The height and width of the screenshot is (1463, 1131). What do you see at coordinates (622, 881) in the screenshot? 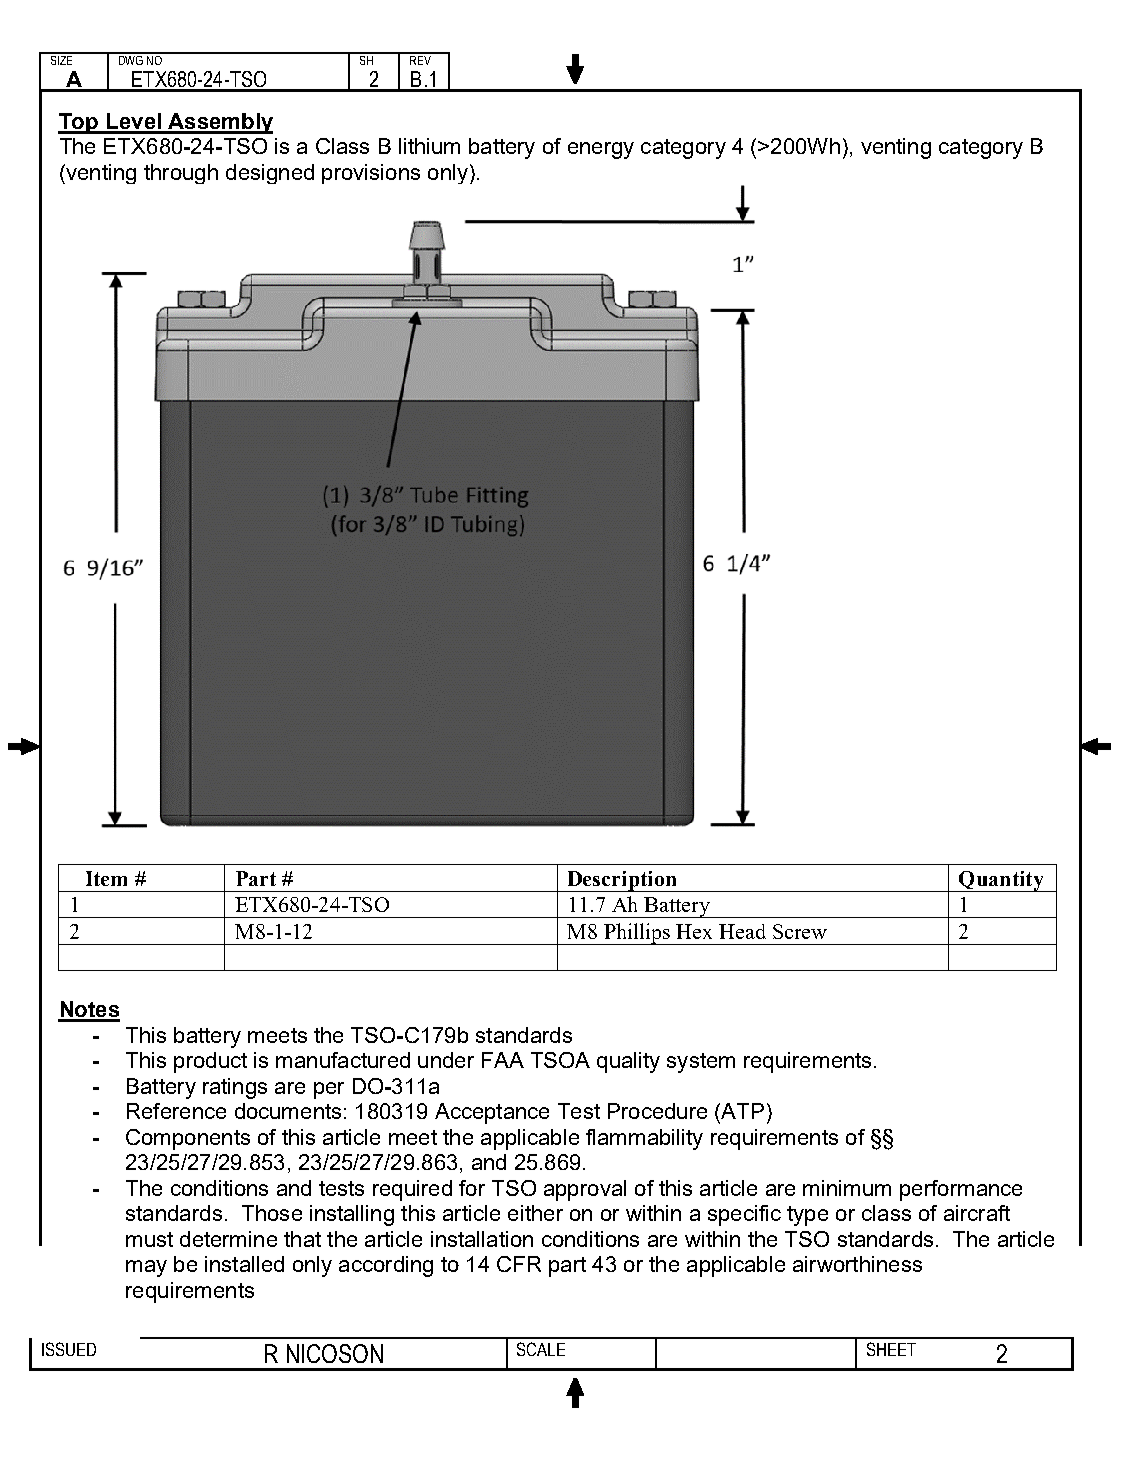
I see `Description` at bounding box center [622, 881].
